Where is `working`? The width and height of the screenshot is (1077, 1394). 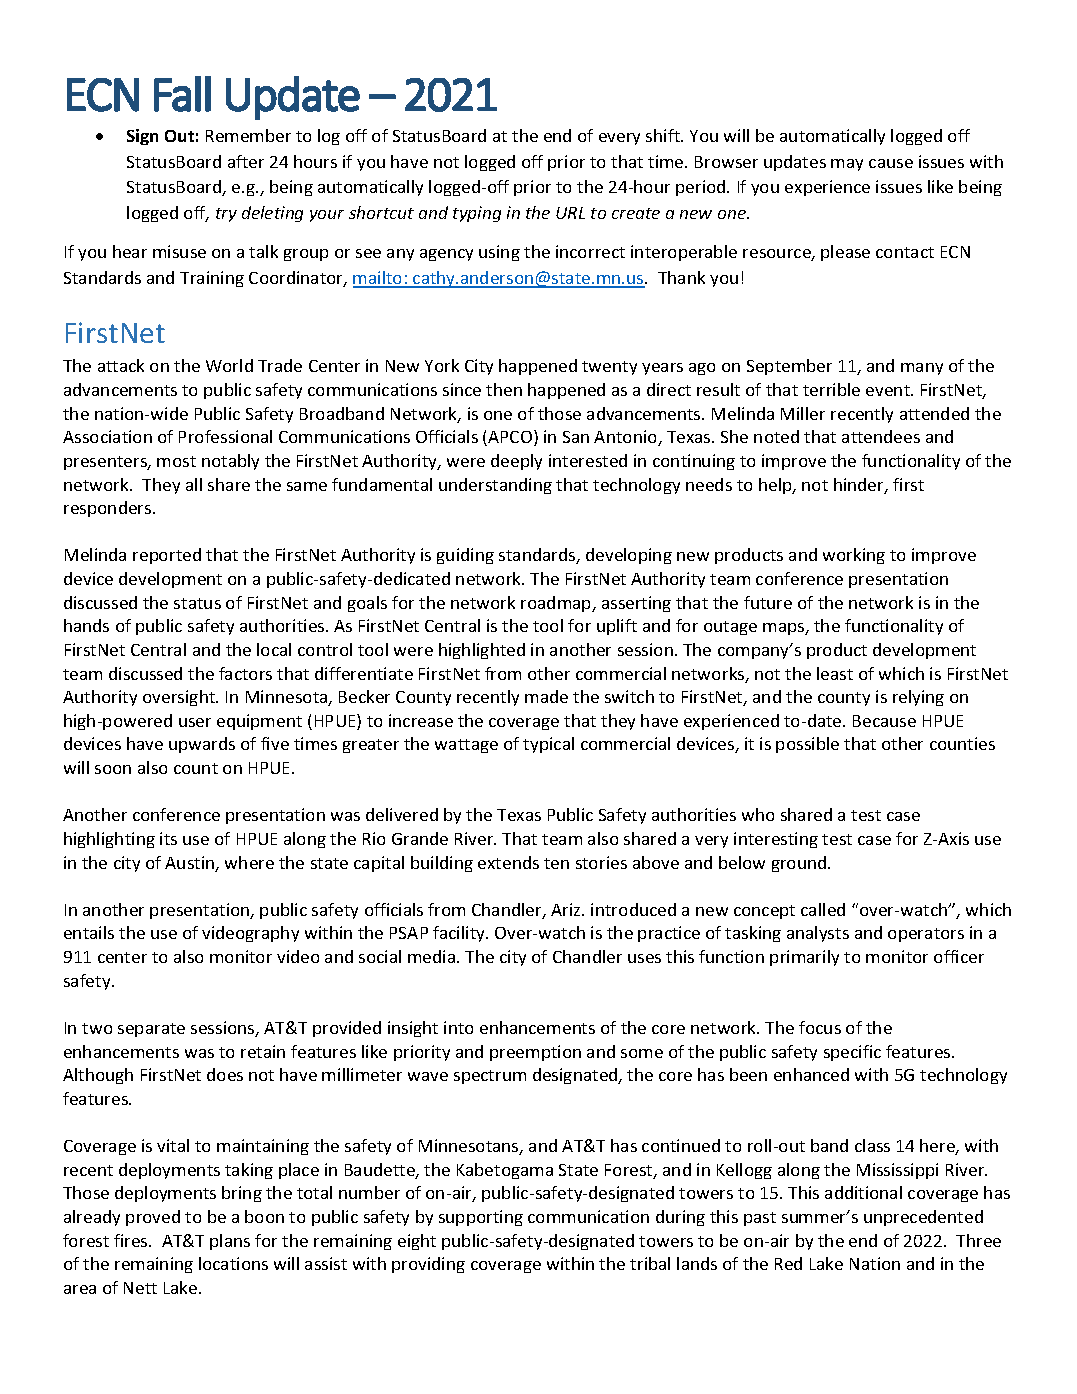
working is located at coordinates (854, 556).
